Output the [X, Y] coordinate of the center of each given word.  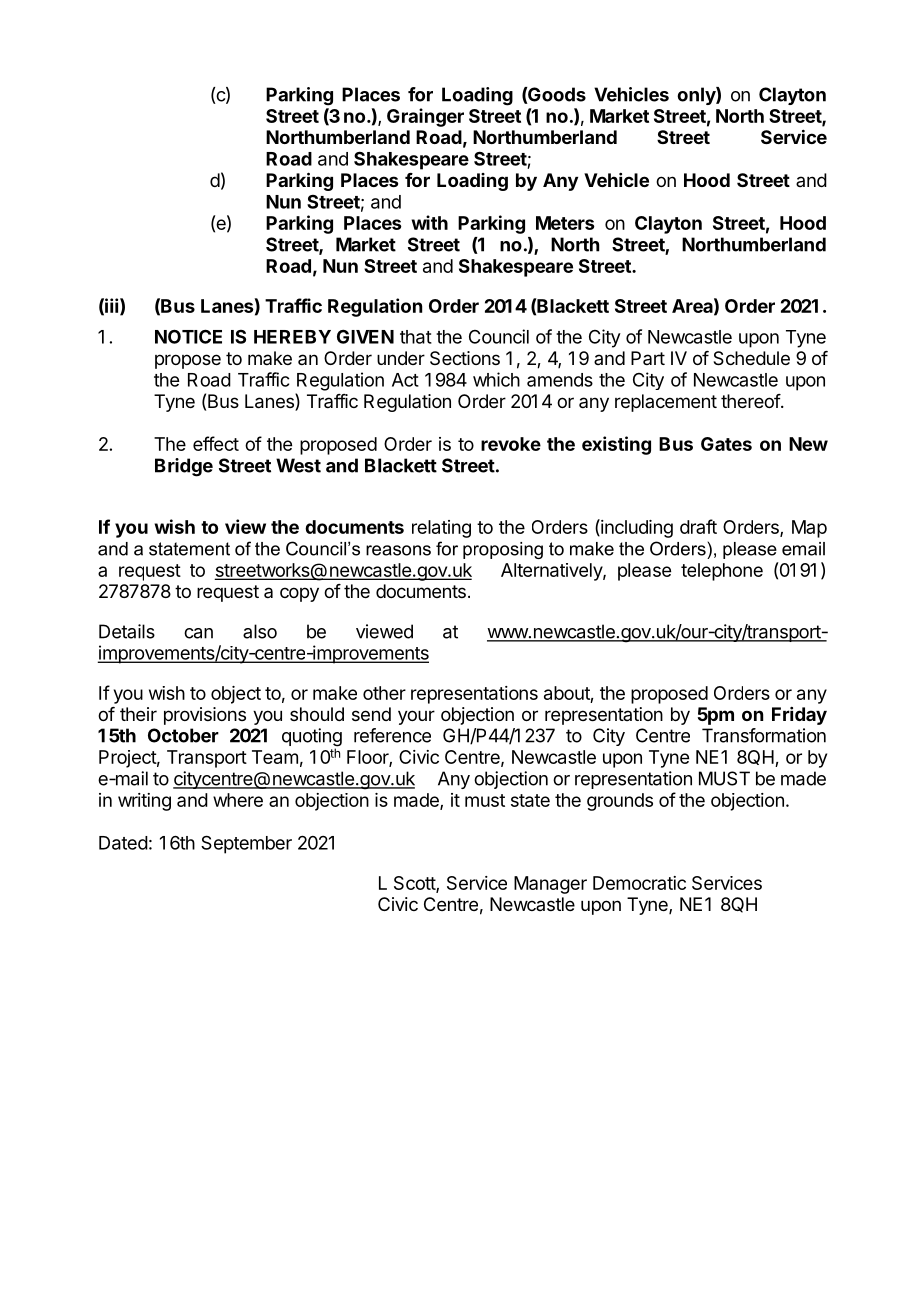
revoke [511, 444]
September [246, 844]
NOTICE [188, 336]
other [384, 693]
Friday [799, 716]
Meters [565, 223]
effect [216, 443]
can [198, 633]
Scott [415, 884]
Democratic [639, 883]
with [429, 222]
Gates [726, 444]
